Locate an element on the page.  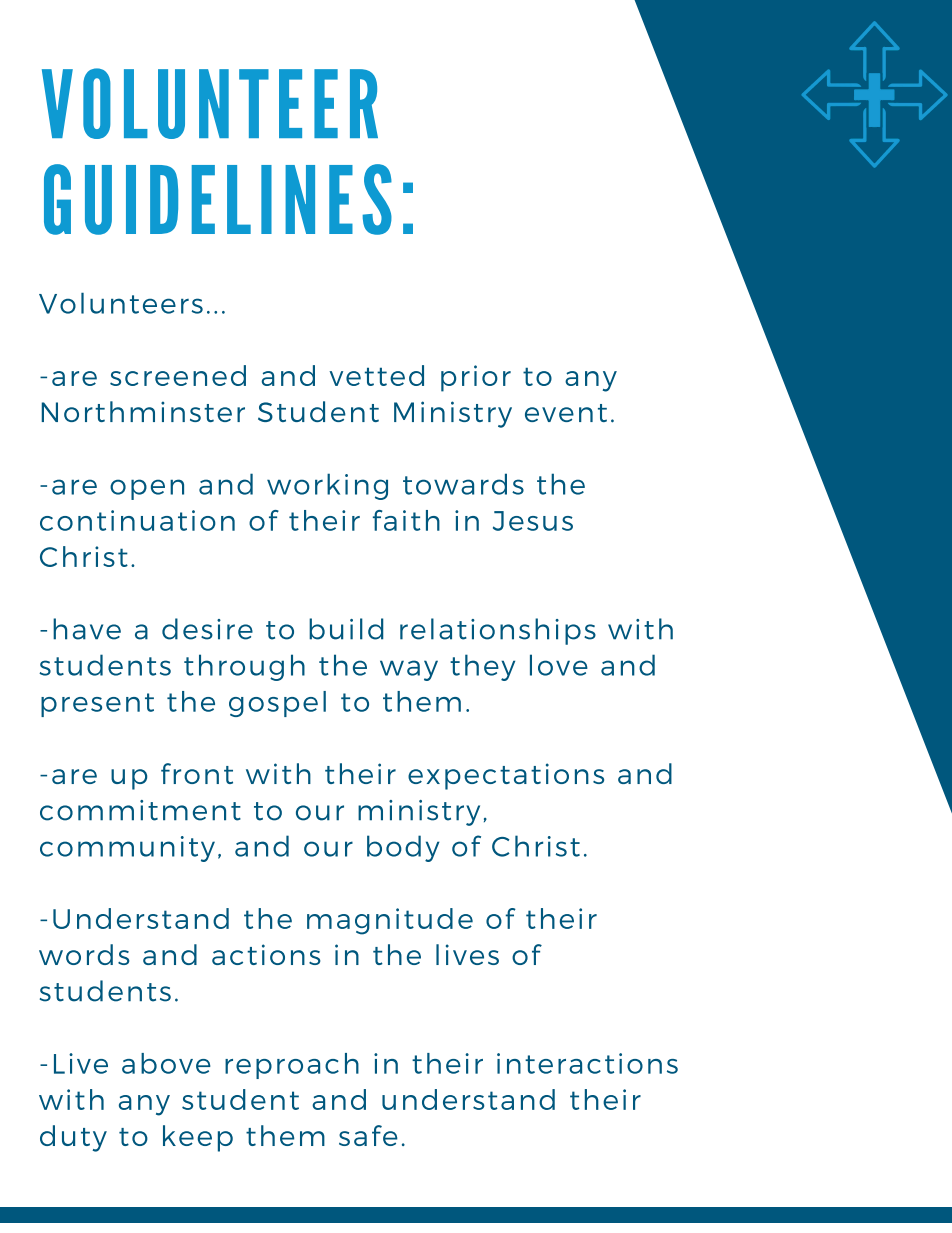
present is located at coordinates (97, 705).
